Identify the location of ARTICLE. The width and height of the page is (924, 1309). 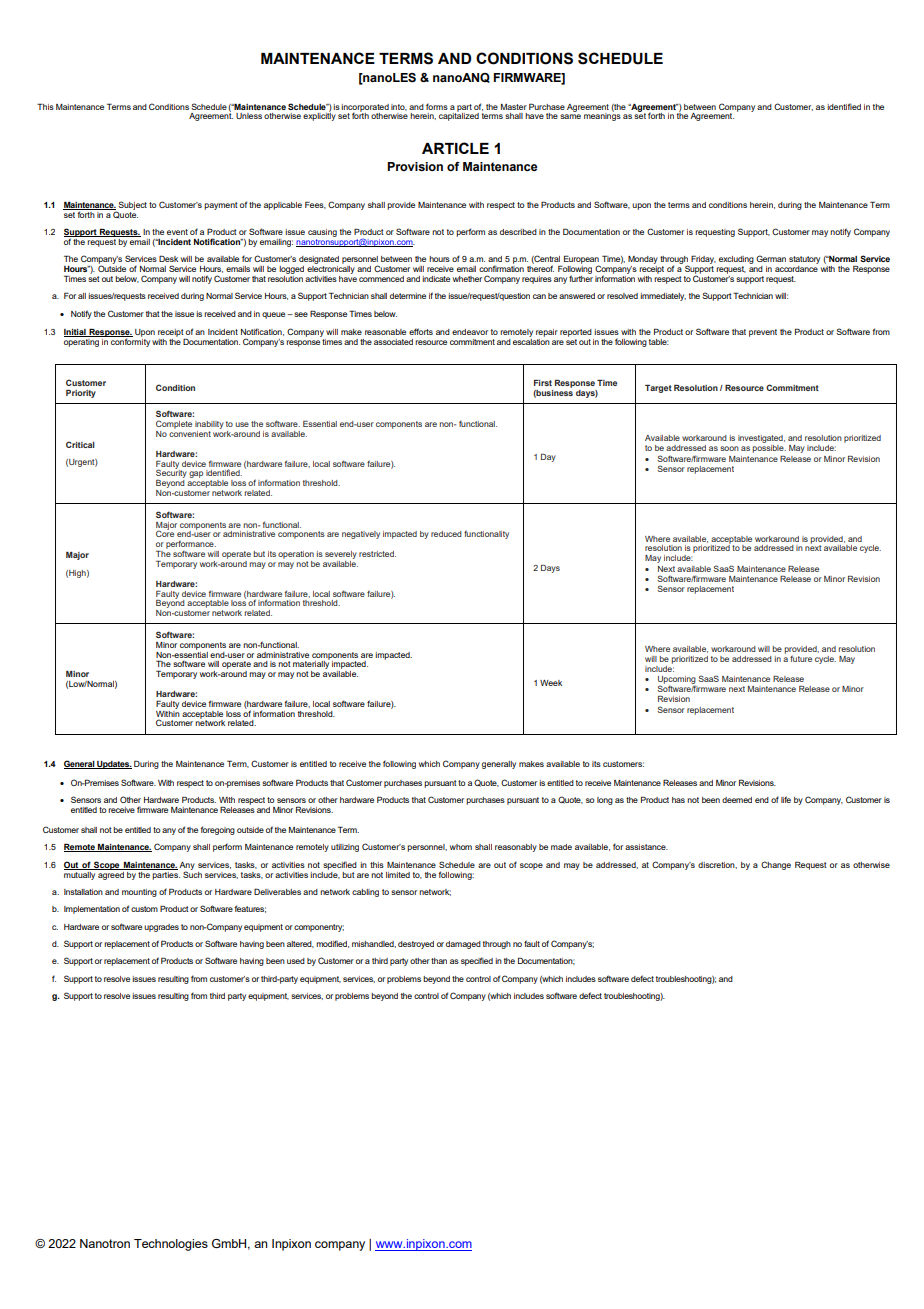
(455, 148).
